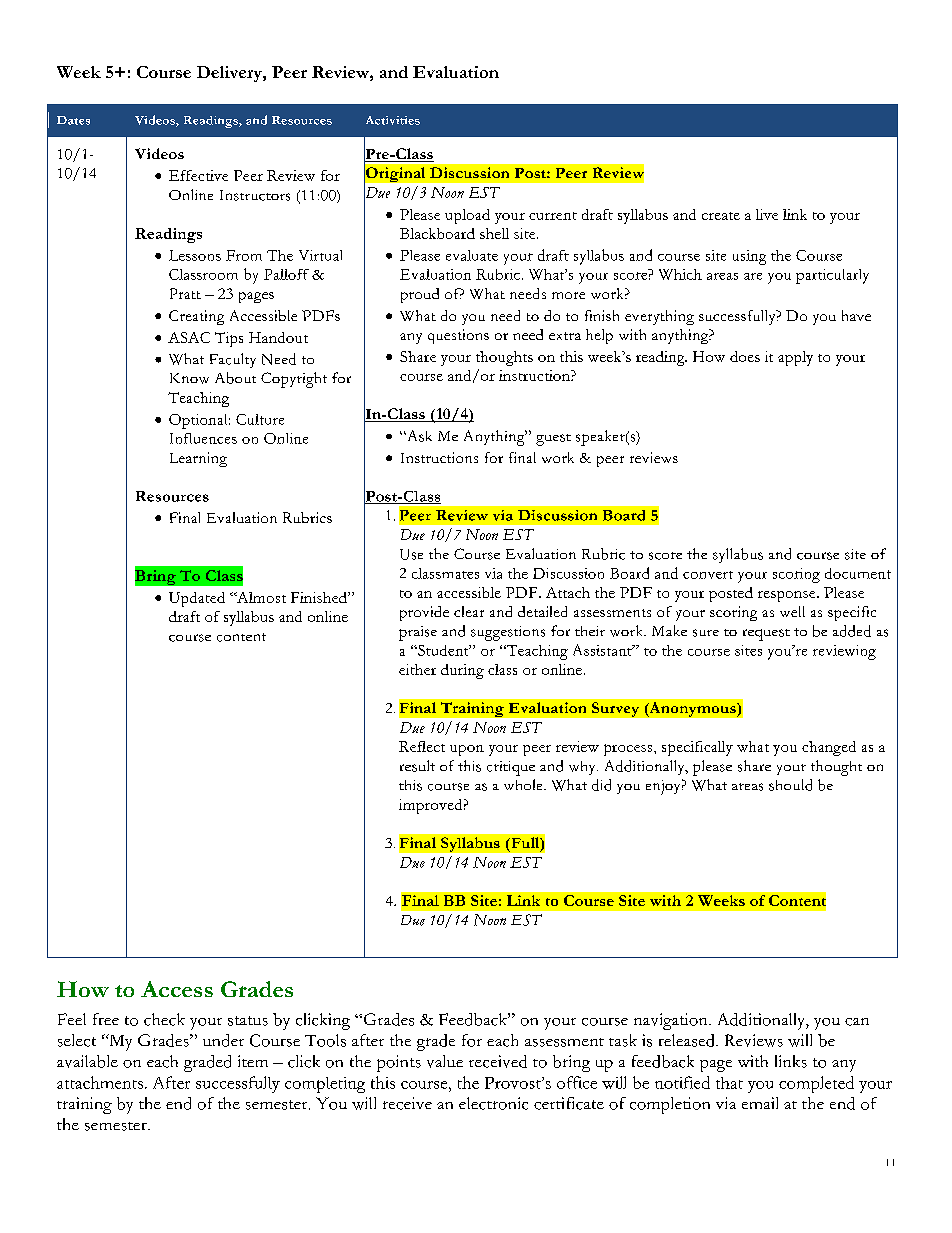 This screenshot has height=1233, width=952. What do you see at coordinates (721, 216) in the screenshot?
I see `create` at bounding box center [721, 216].
